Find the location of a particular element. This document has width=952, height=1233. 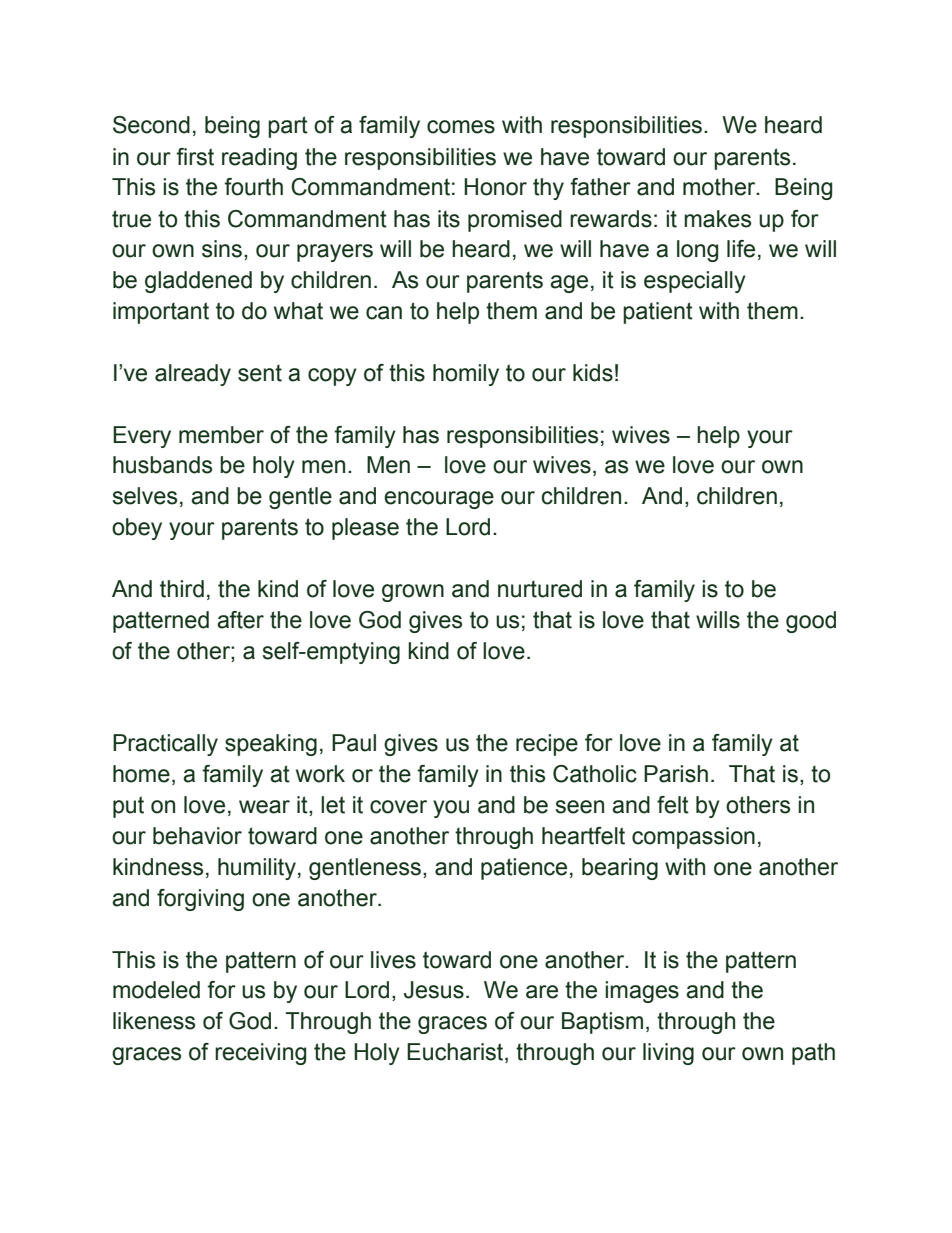

Eucharist is located at coordinates (456, 1053).
